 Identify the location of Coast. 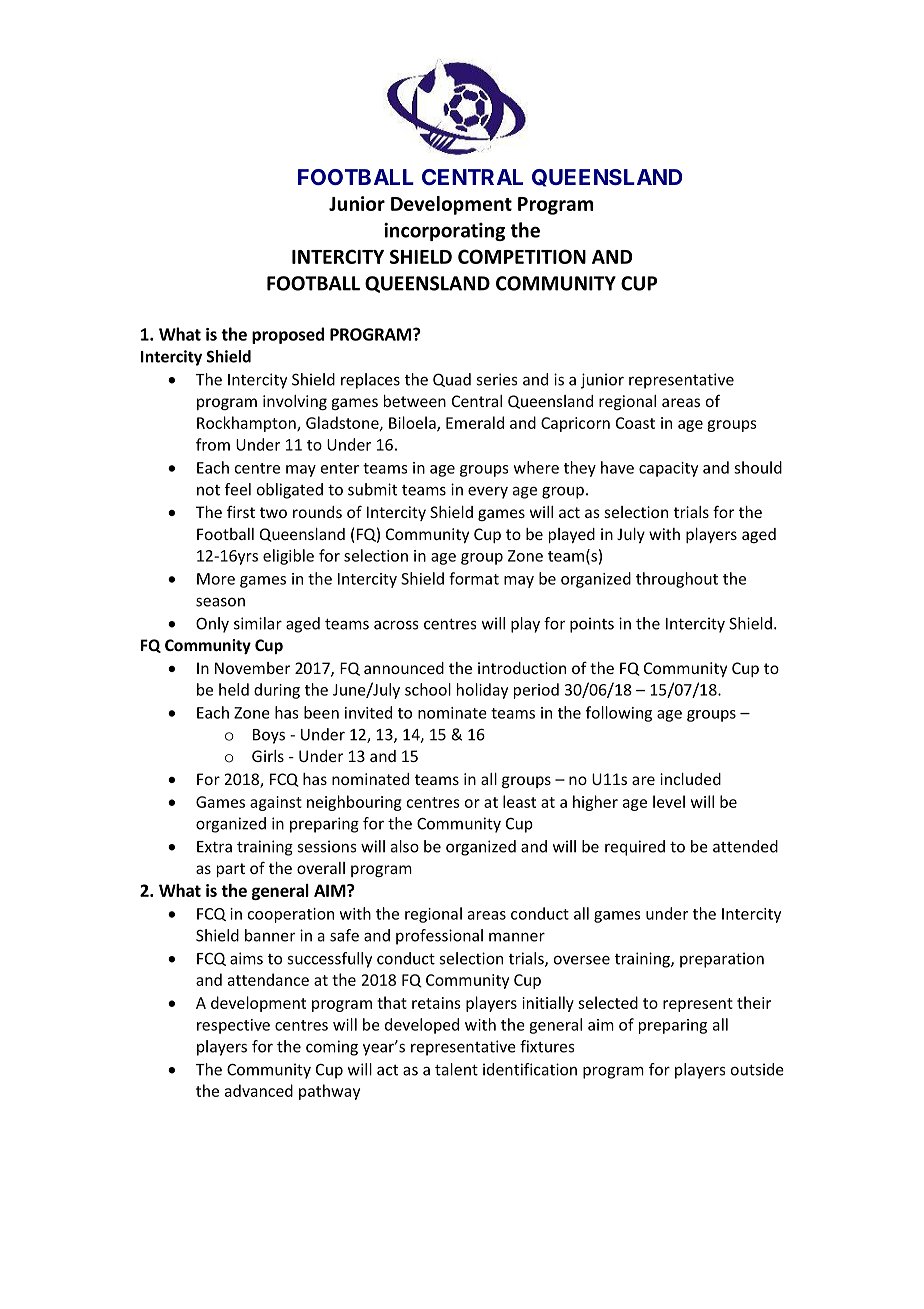
(635, 423).
